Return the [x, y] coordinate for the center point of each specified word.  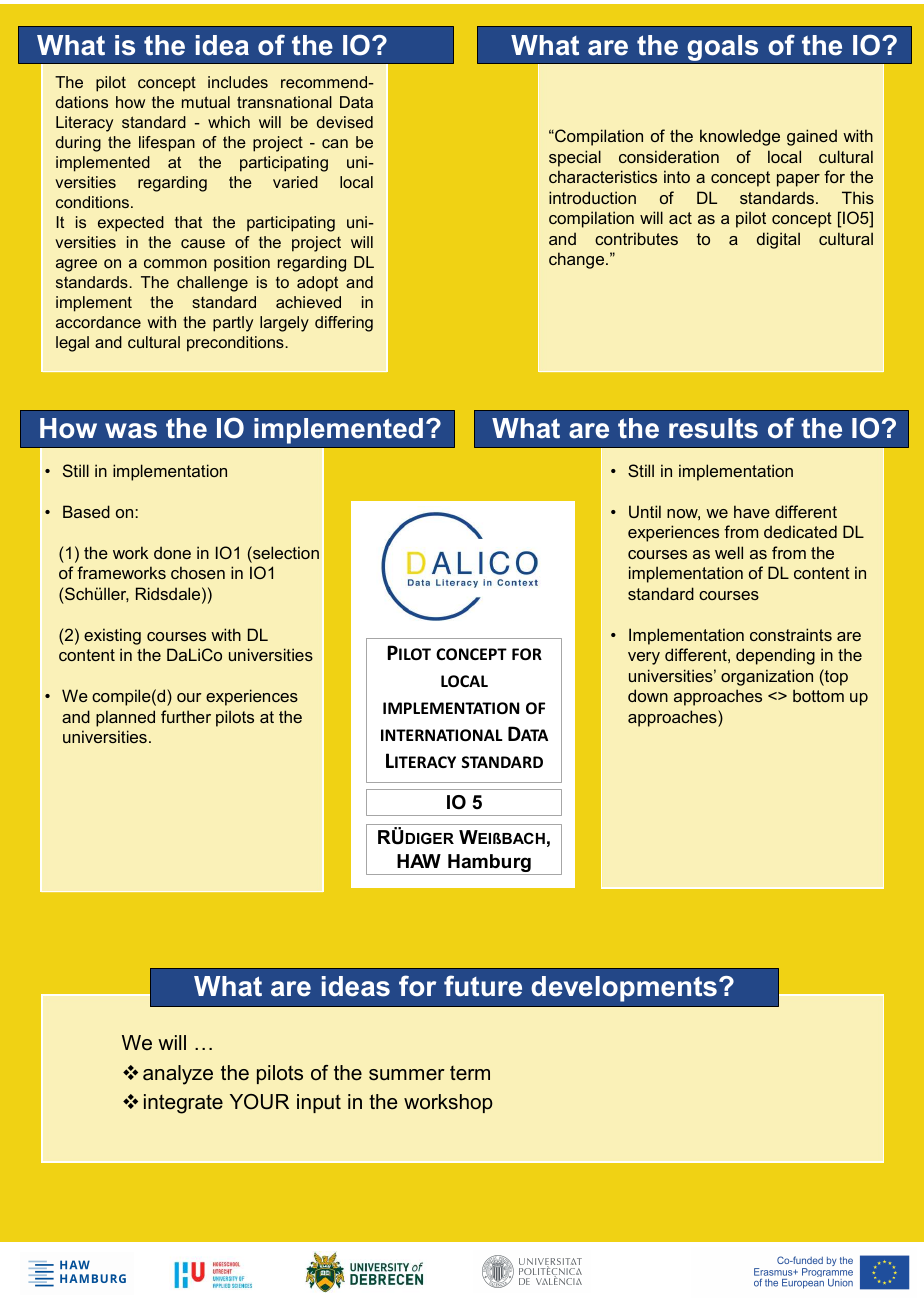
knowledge [740, 137]
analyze [178, 1075]
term [470, 1073]
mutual [206, 102]
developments [624, 989]
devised [345, 122]
